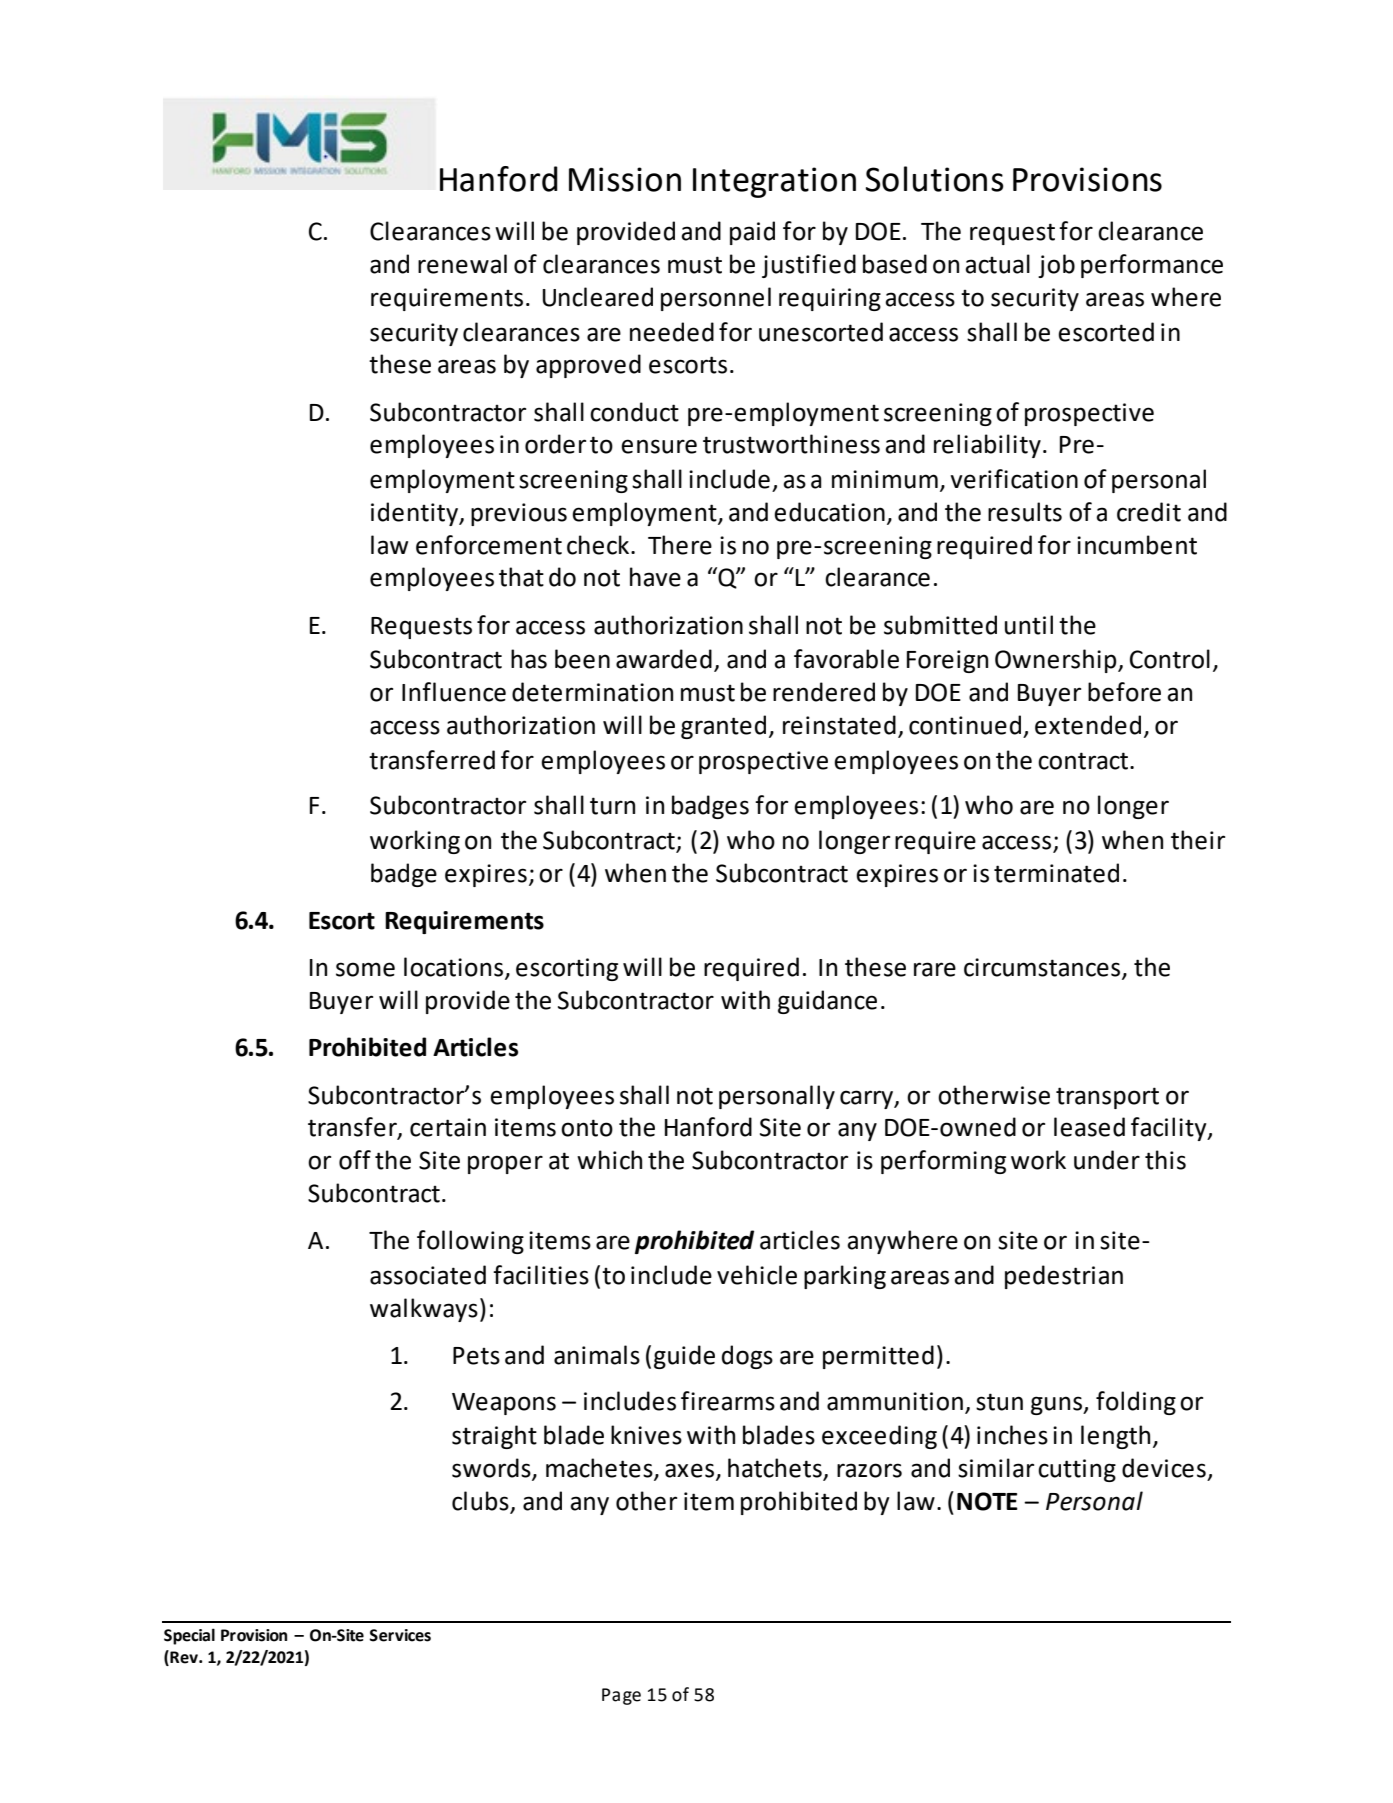 The image size is (1393, 1803). I want to click on paid, so click(752, 233).
